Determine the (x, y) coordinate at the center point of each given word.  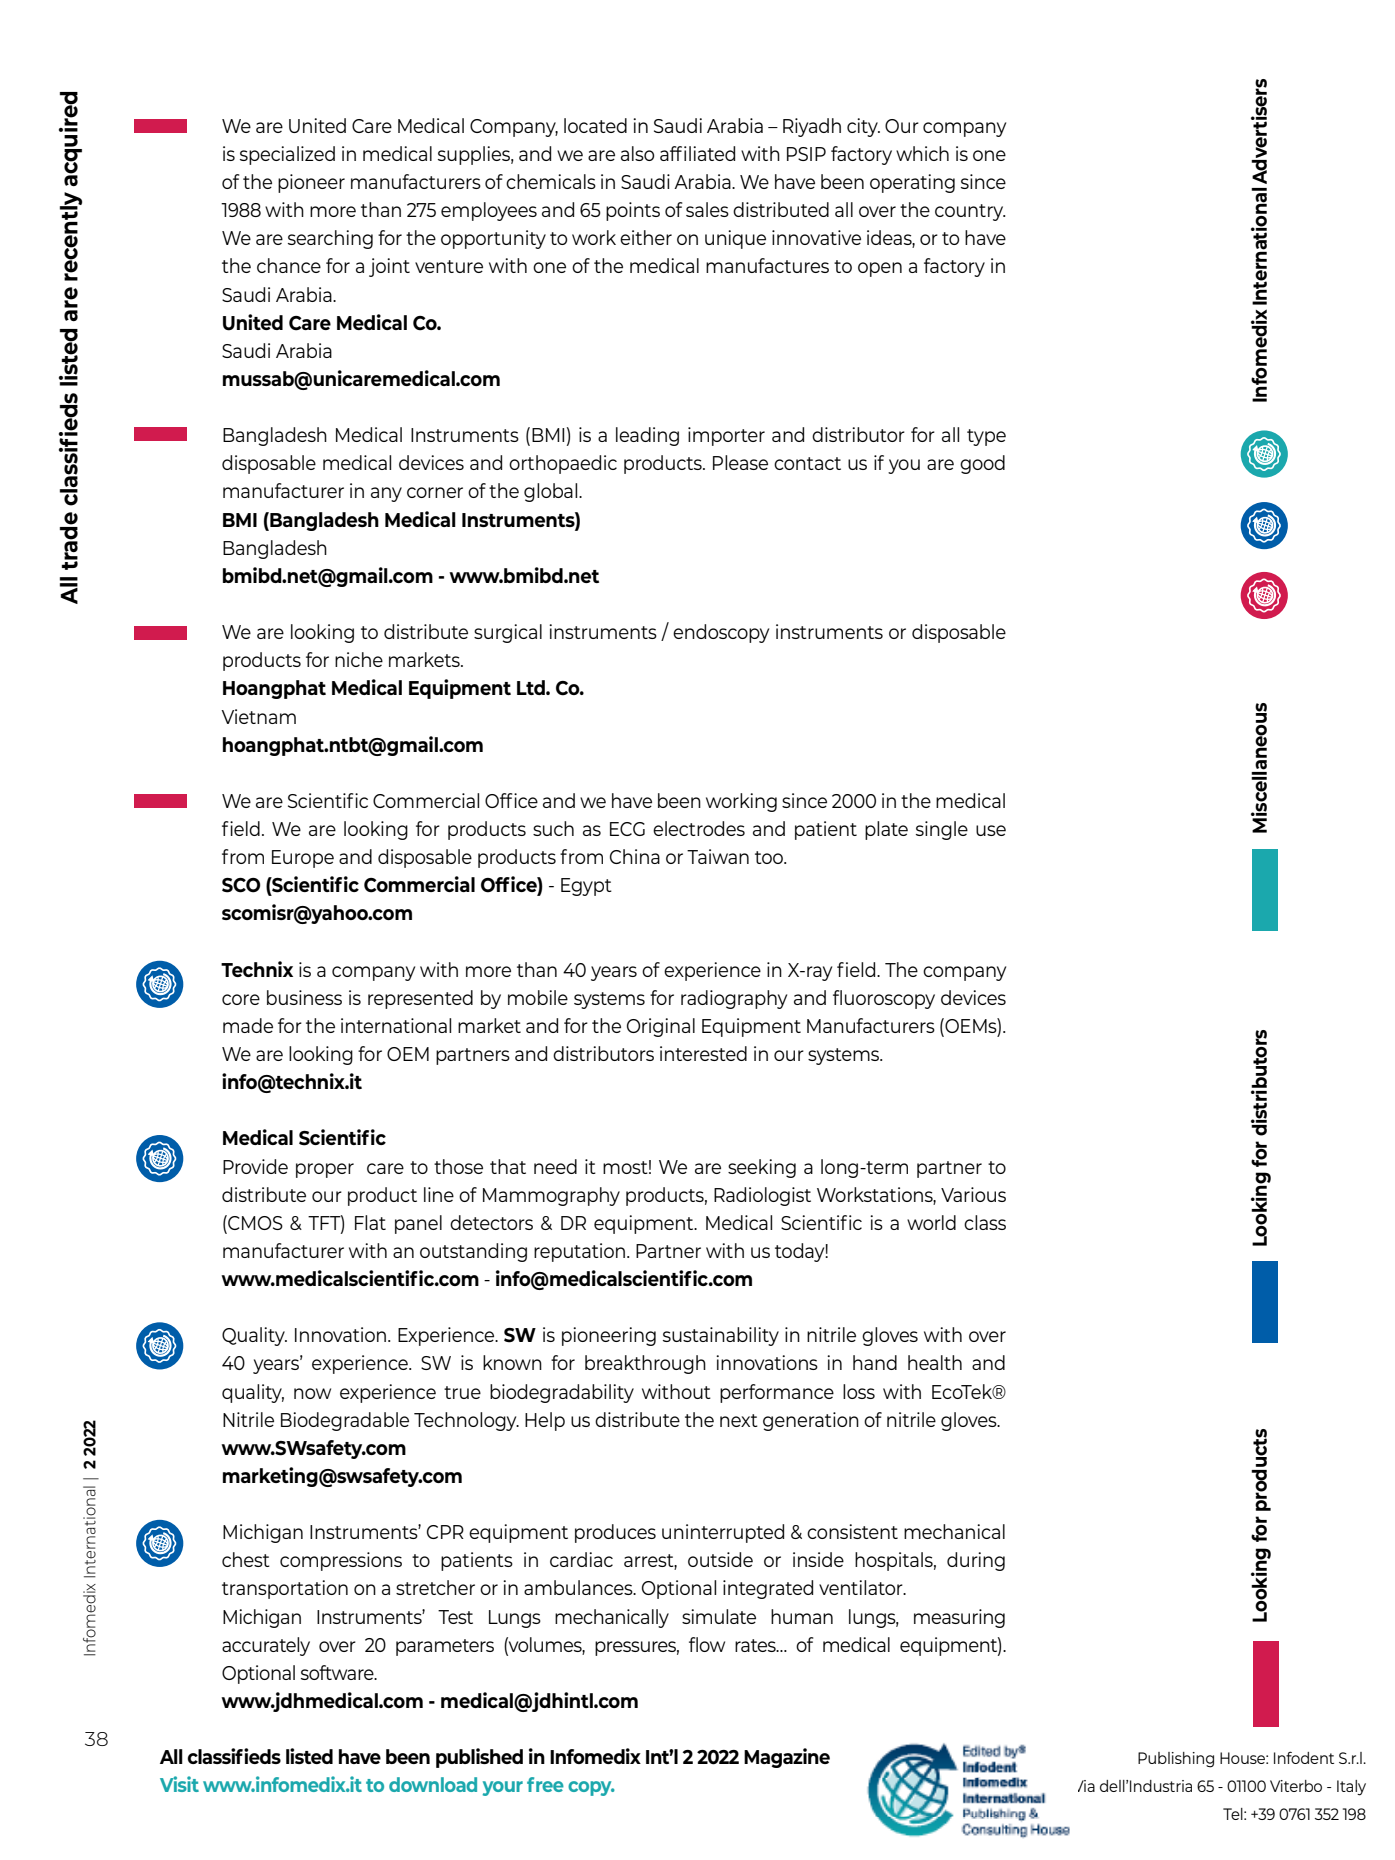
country (970, 212)
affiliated (697, 153)
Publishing (1176, 1760)
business (304, 997)
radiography (734, 999)
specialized (287, 155)
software (338, 1672)
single (942, 830)
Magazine (787, 1758)
